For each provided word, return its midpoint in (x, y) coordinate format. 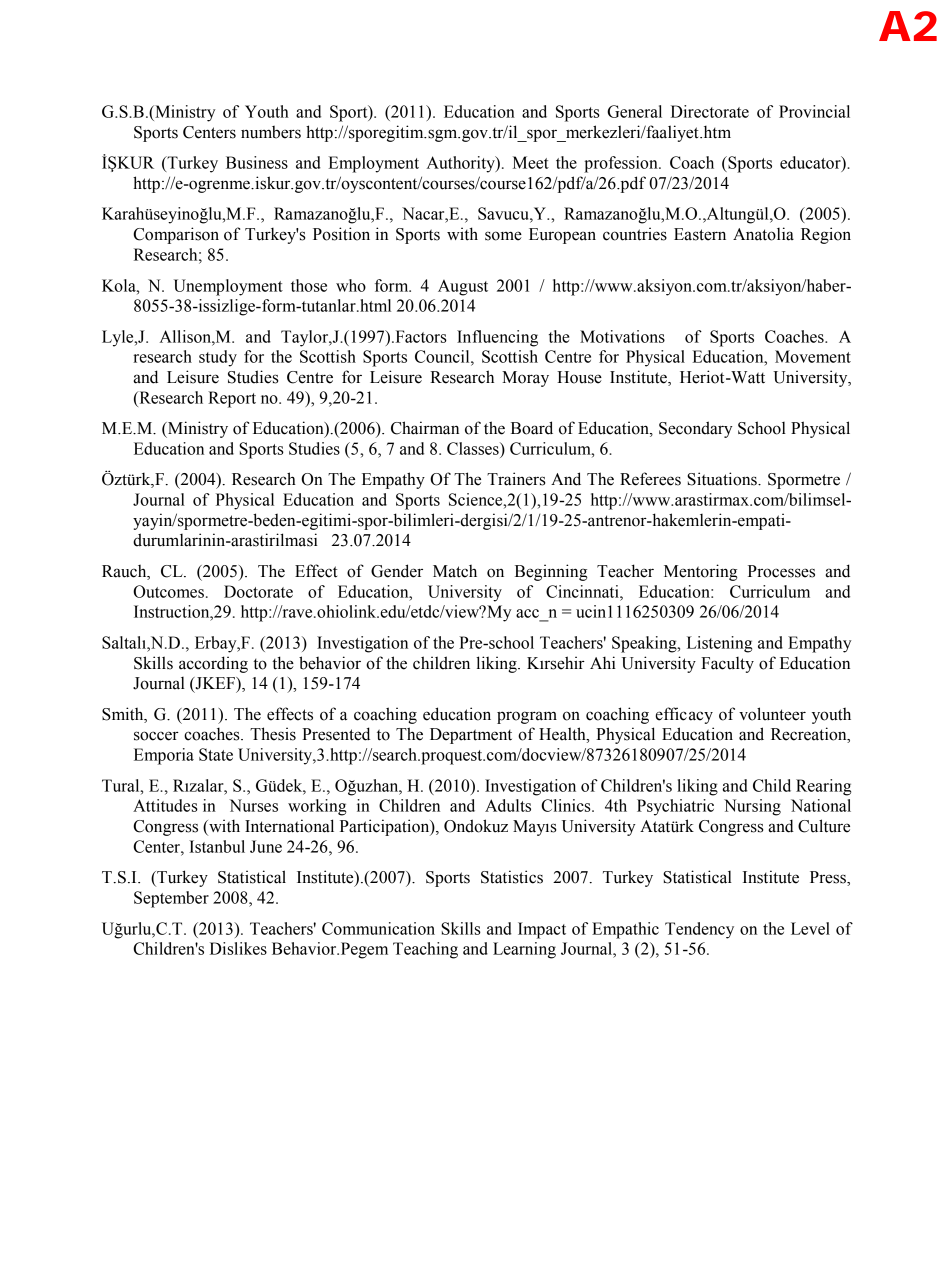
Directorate (710, 111)
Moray (525, 379)
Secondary (696, 429)
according (213, 664)
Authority (462, 164)
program (527, 717)
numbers (271, 132)
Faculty (727, 665)
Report (232, 399)
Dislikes (238, 948)
